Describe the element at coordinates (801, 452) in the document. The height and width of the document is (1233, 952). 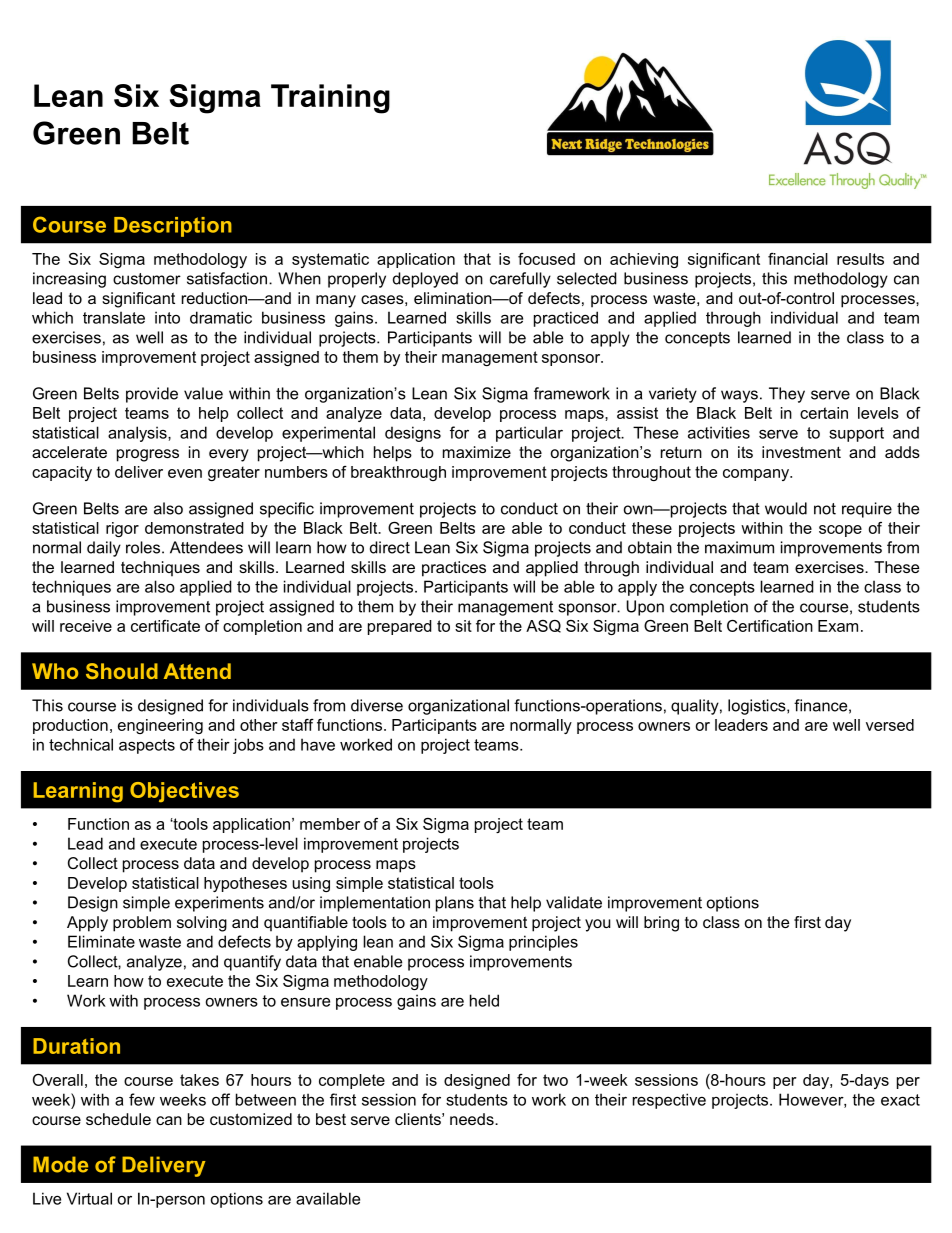
I see `investment` at that location.
